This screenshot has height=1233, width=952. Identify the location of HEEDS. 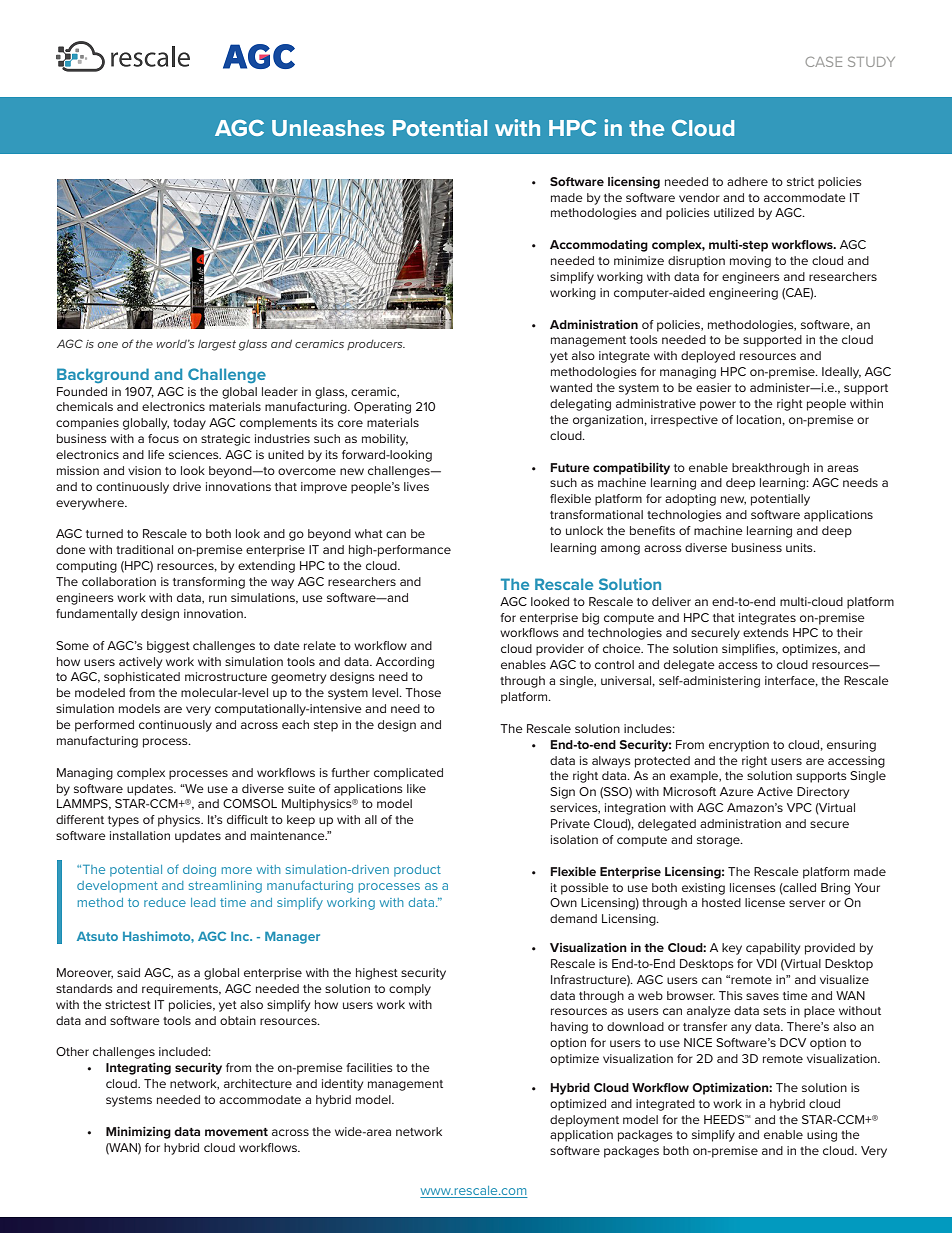
(725, 1119).
